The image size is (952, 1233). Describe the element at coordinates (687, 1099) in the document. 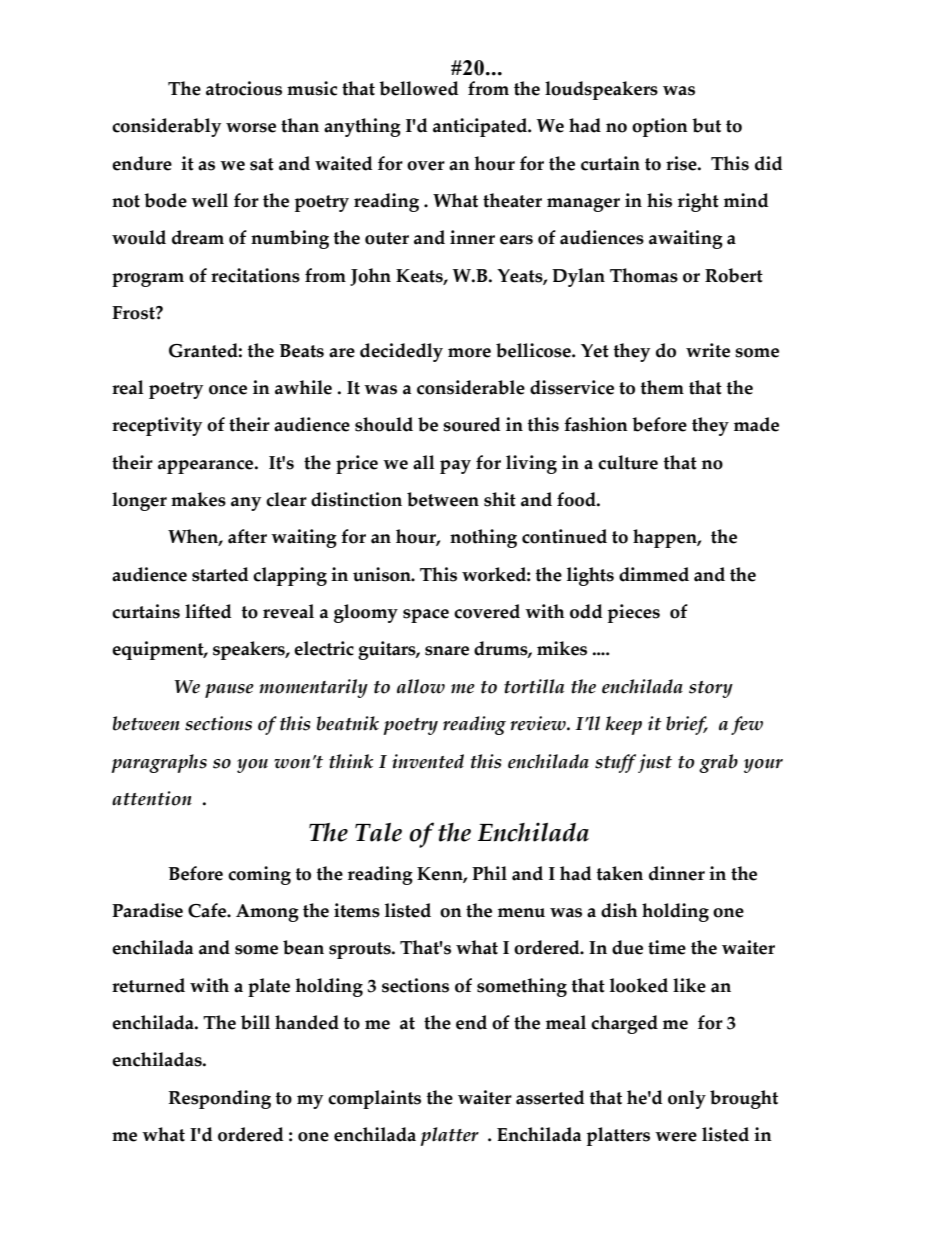

I see `only` at that location.
